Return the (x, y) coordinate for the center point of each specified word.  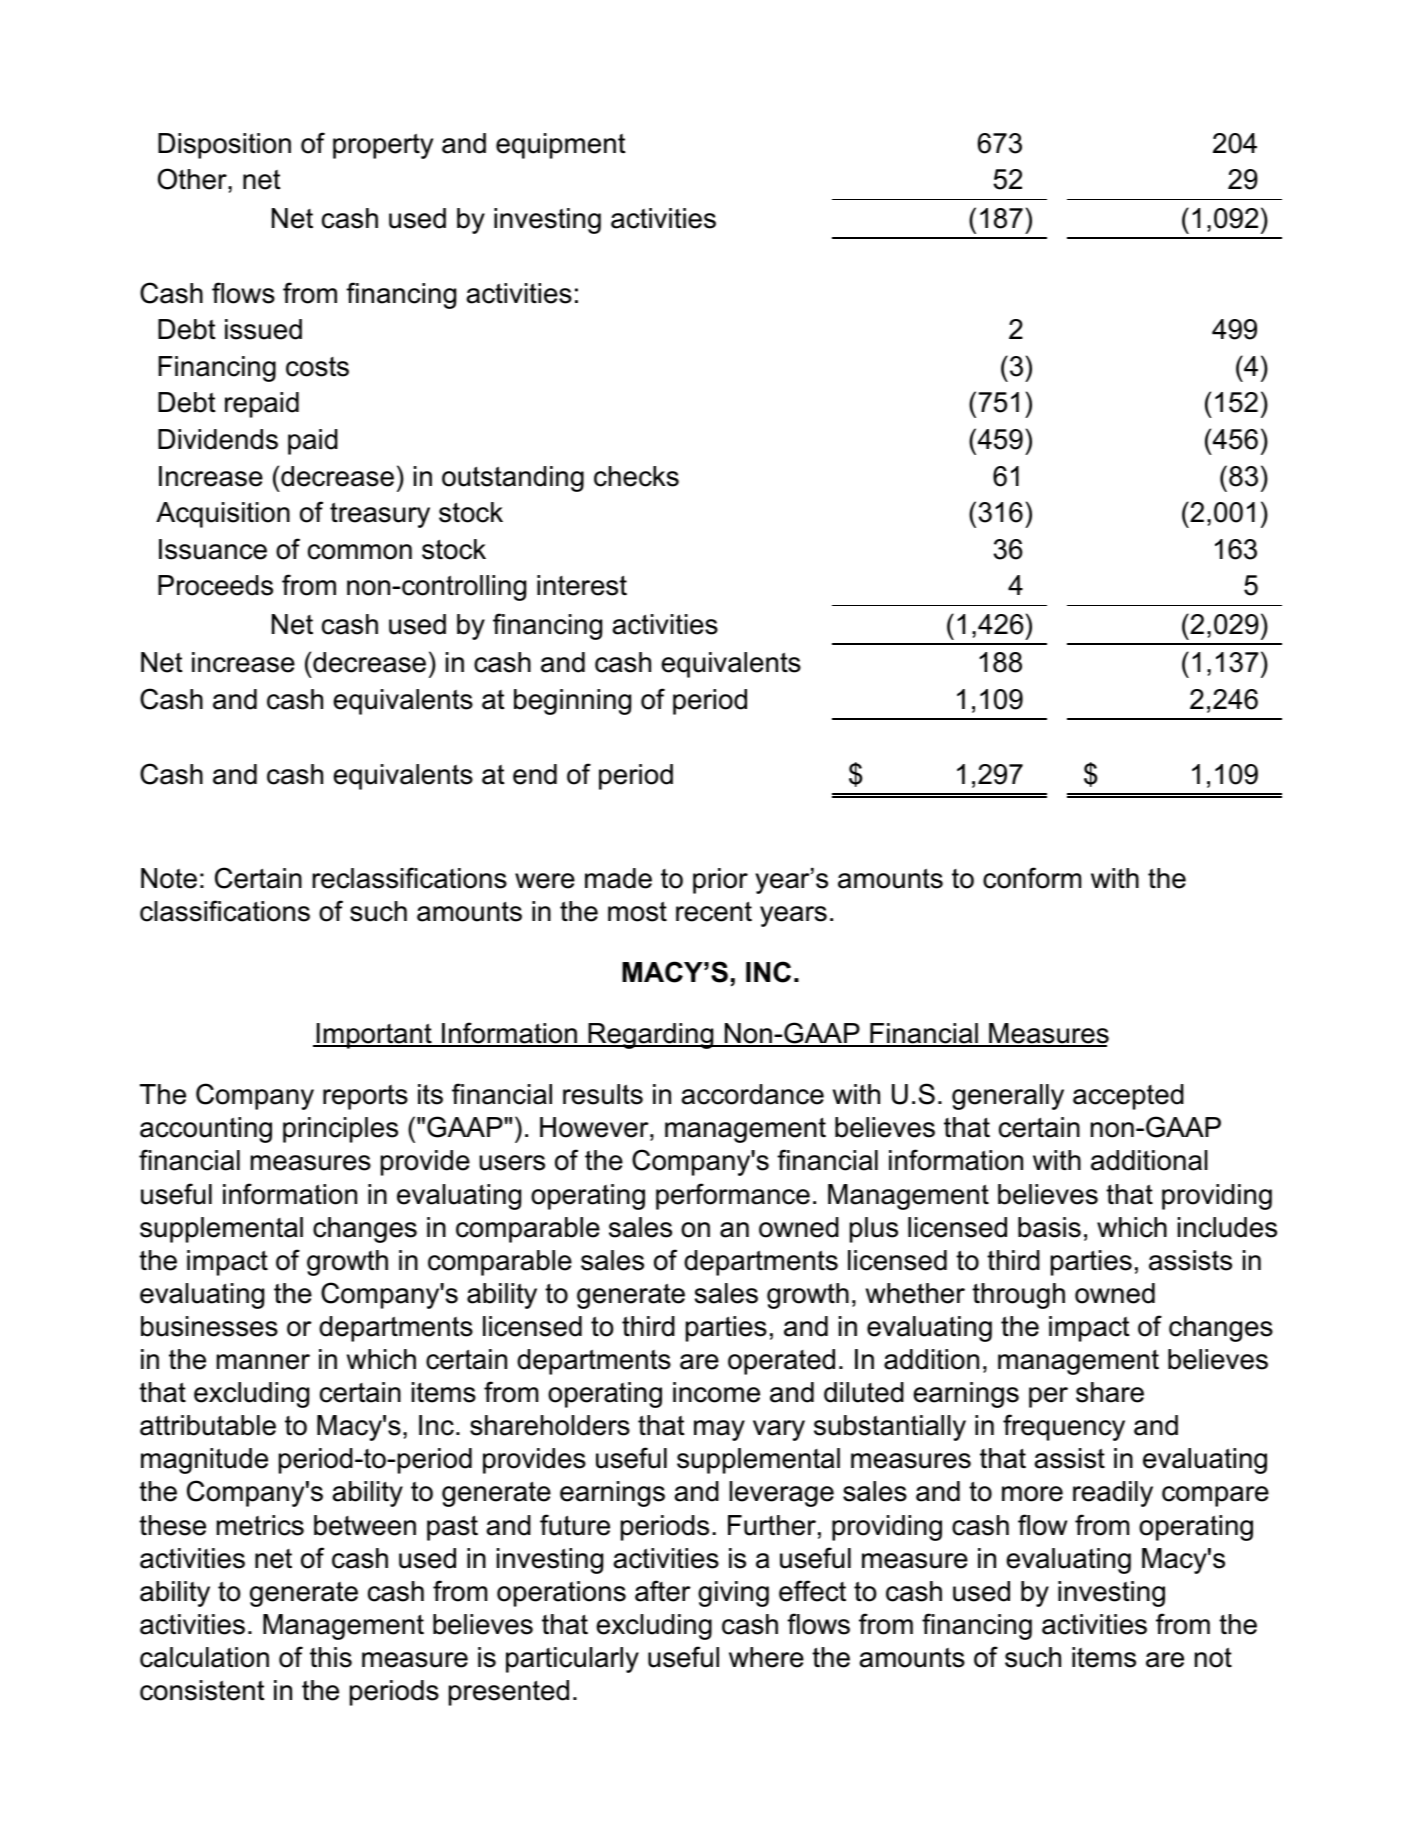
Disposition (224, 146)
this (331, 1657)
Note (169, 878)
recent (714, 911)
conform (1032, 878)
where (766, 1657)
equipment (561, 146)
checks (636, 476)
